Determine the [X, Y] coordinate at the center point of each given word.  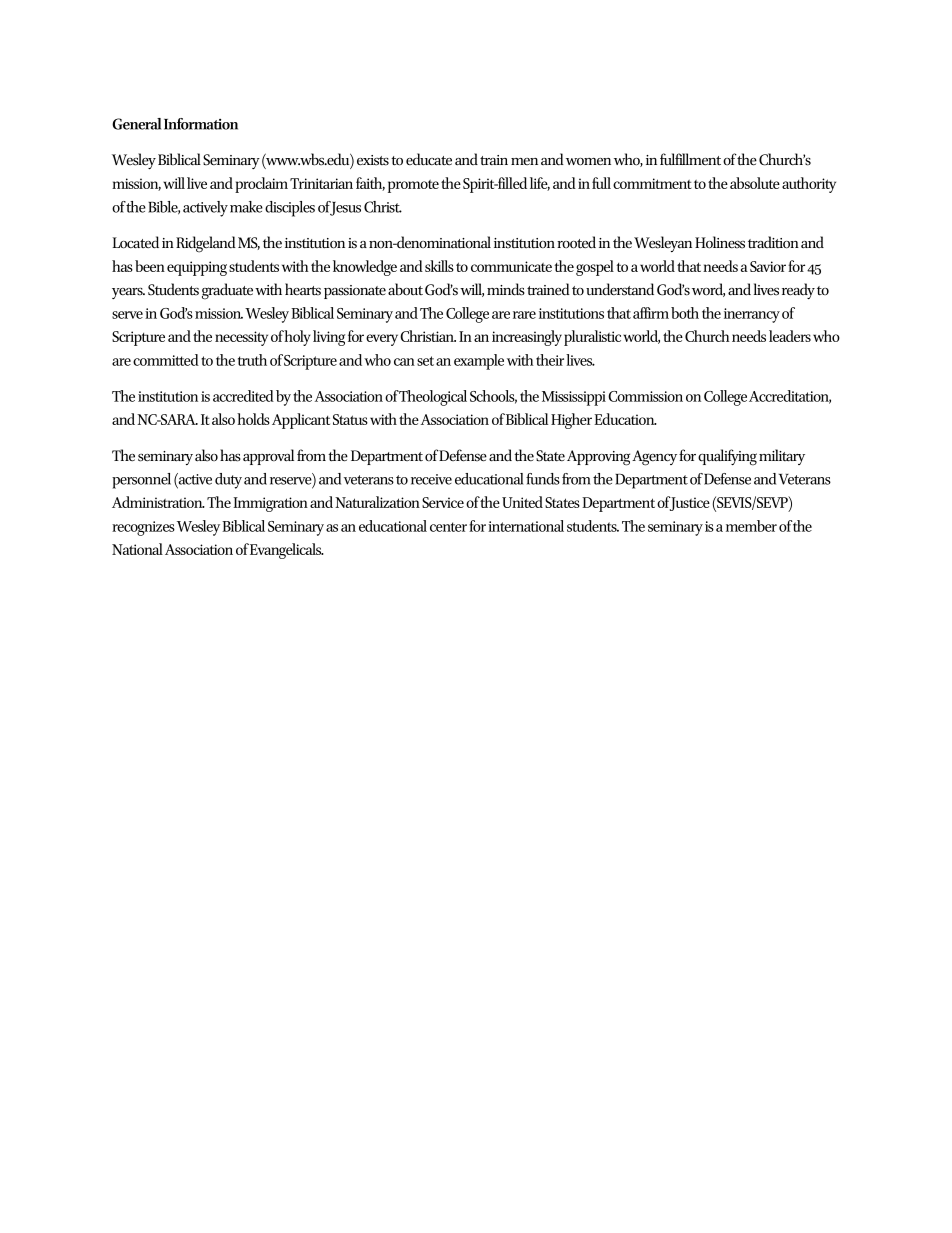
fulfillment [690, 159]
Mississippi [574, 398]
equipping [197, 268]
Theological [433, 398]
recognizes [143, 528]
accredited [243, 396]
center [448, 527]
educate [429, 159]
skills [439, 266]
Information [201, 124]
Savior [768, 266]
